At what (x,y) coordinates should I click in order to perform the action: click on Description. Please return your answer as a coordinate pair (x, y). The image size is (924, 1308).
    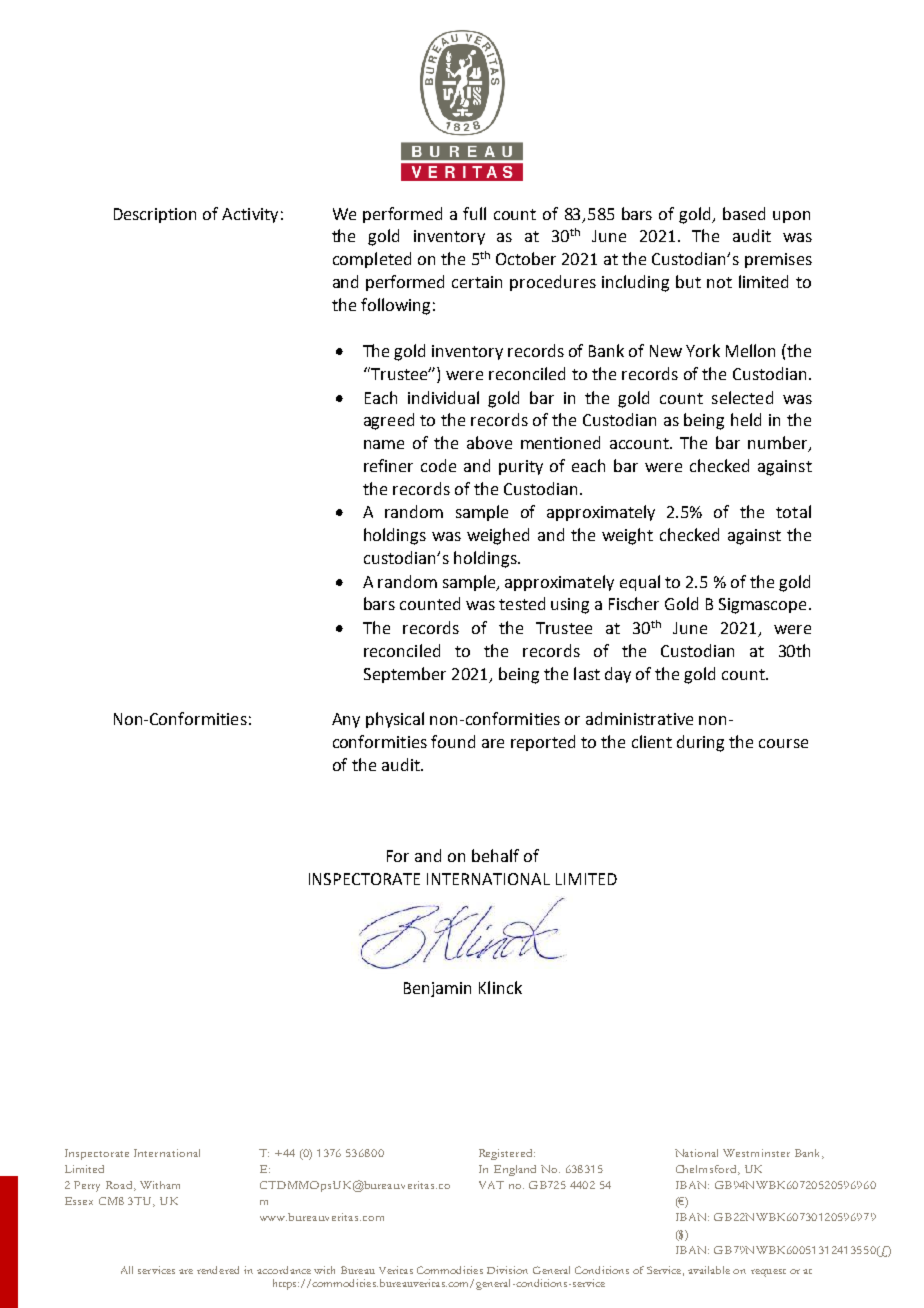
    Looking at the image, I should click on (155, 215).
